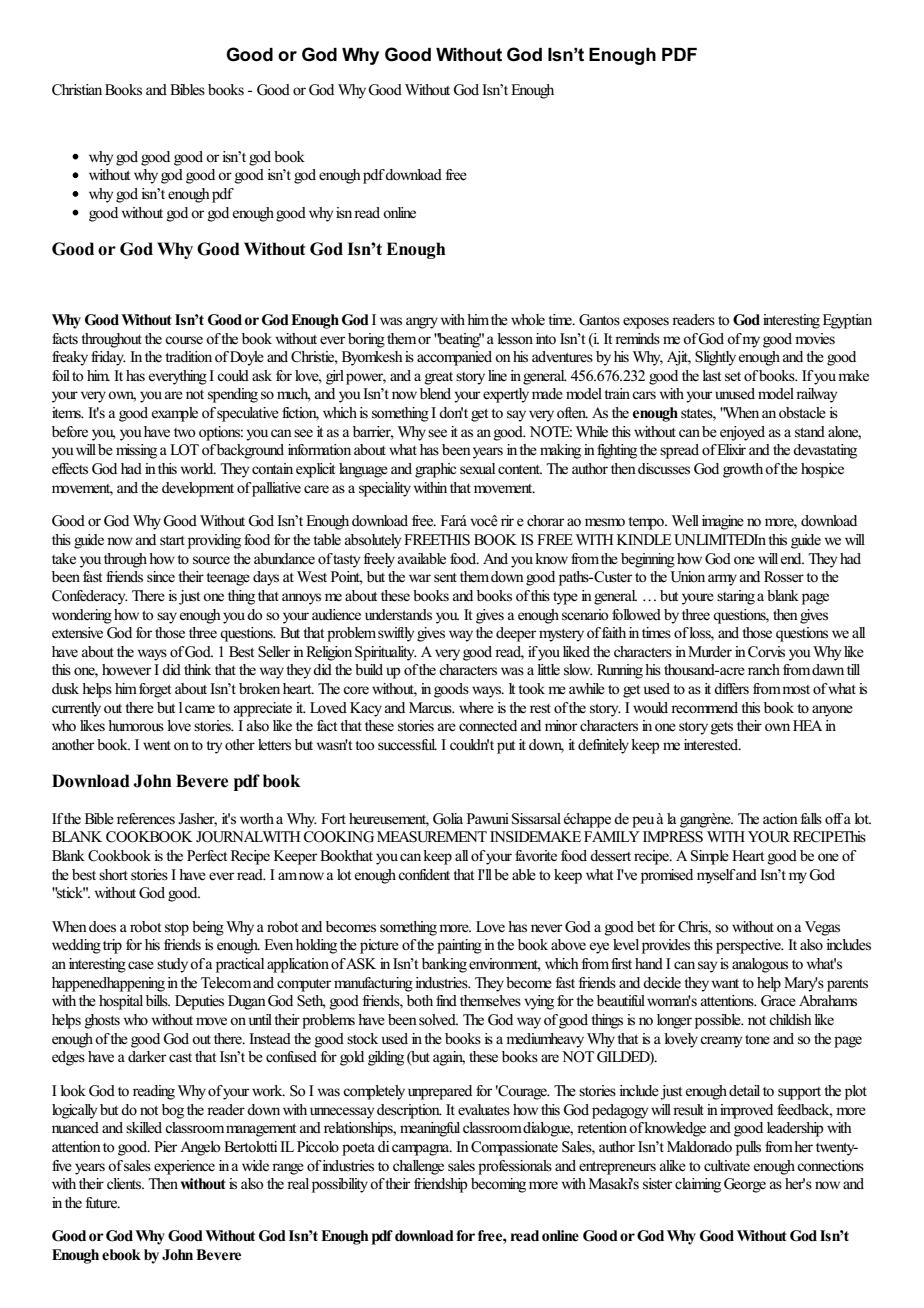  I want to click on into, so click(546, 338).
